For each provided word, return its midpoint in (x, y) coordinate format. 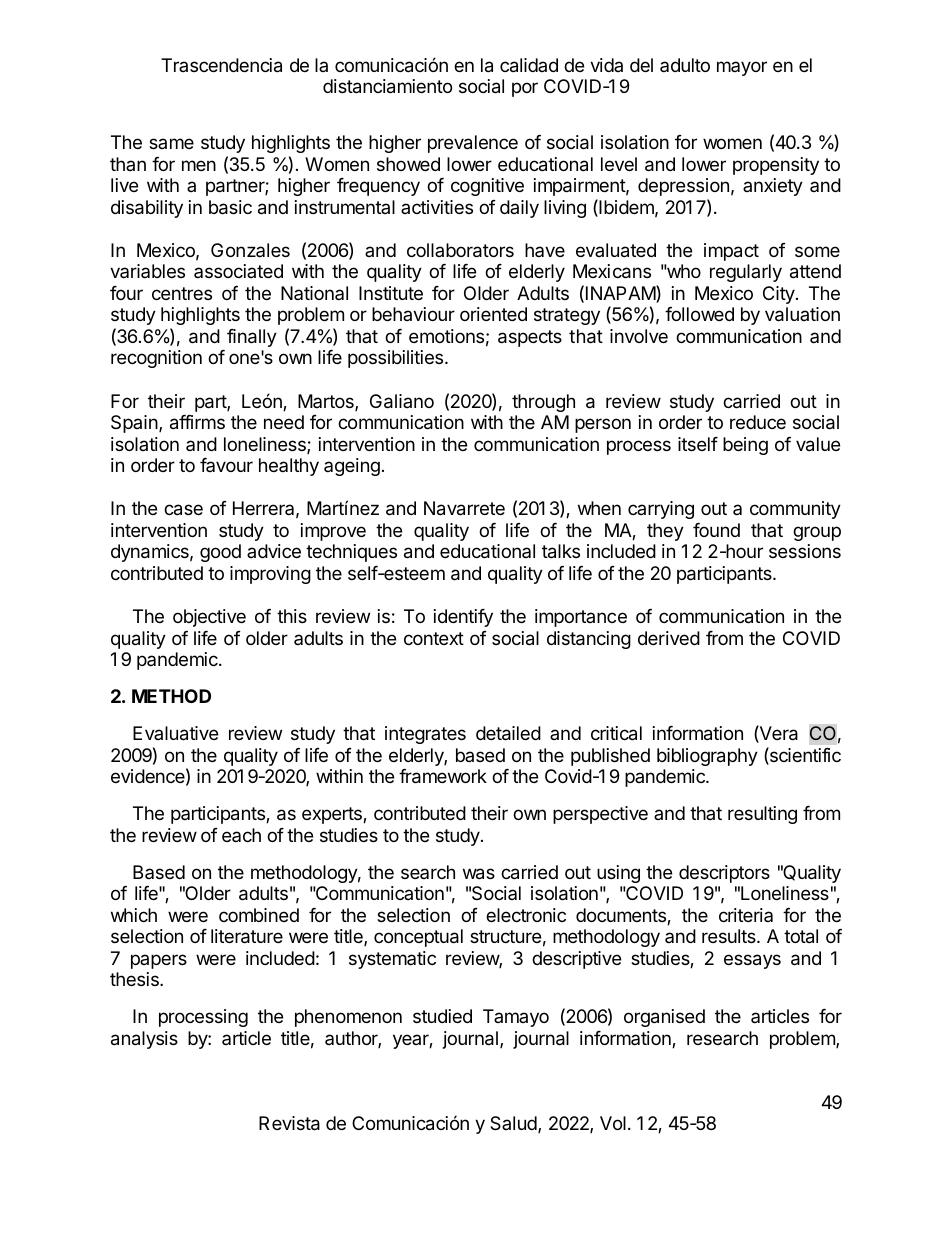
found (716, 530)
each (241, 835)
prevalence (473, 144)
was (479, 874)
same (171, 143)
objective (209, 618)
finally (252, 338)
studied (442, 1016)
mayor (742, 68)
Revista (289, 1123)
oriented (493, 314)
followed (699, 314)
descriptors (724, 874)
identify (463, 618)
